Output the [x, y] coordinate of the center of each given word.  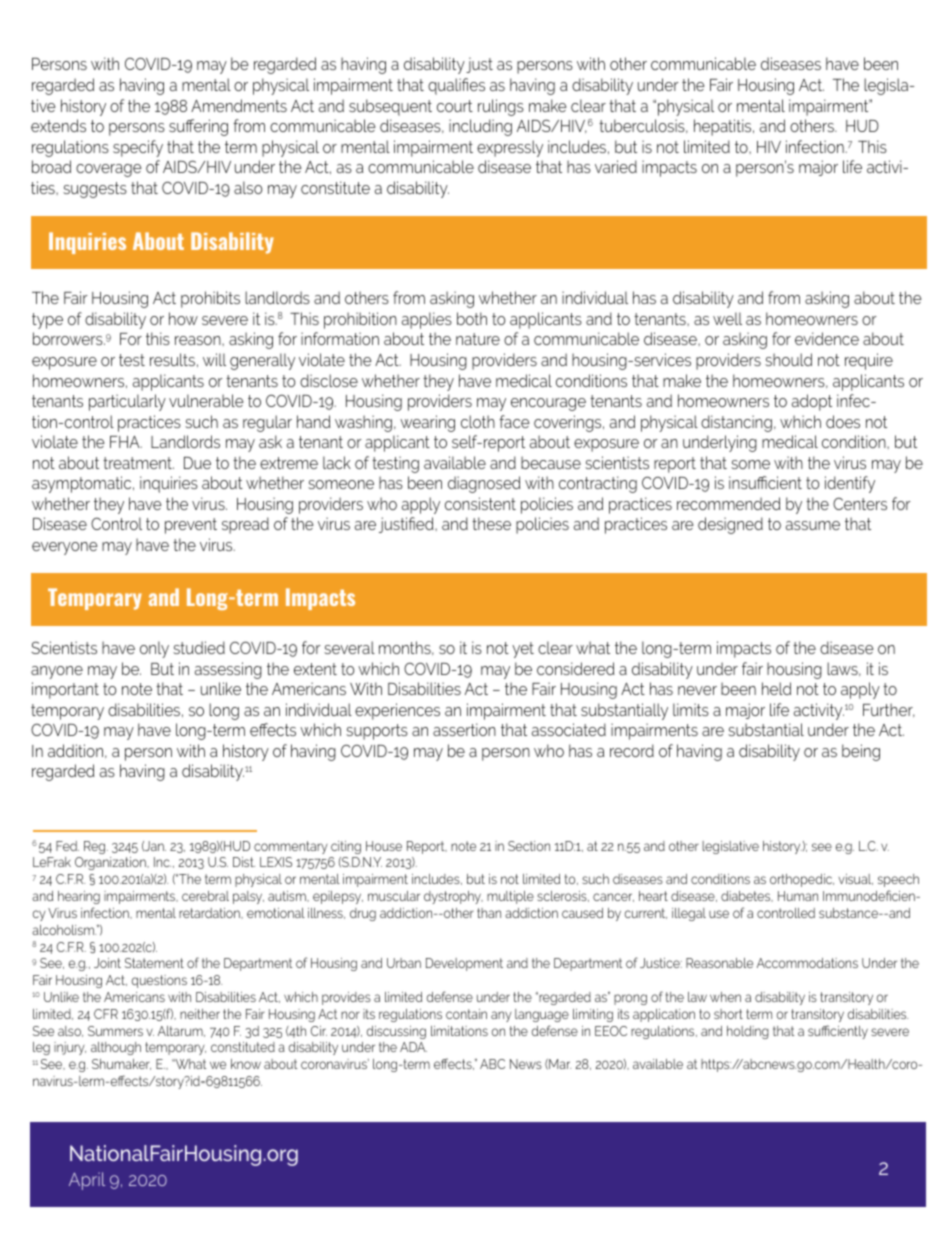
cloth [478, 421]
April [87, 1181]
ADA [413, 1047]
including [480, 127]
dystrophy [453, 897]
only [154, 649]
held [776, 688]
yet [523, 650]
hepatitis [724, 127]
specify [138, 148]
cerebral [205, 896]
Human [798, 896]
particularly [127, 402]
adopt [812, 402]
